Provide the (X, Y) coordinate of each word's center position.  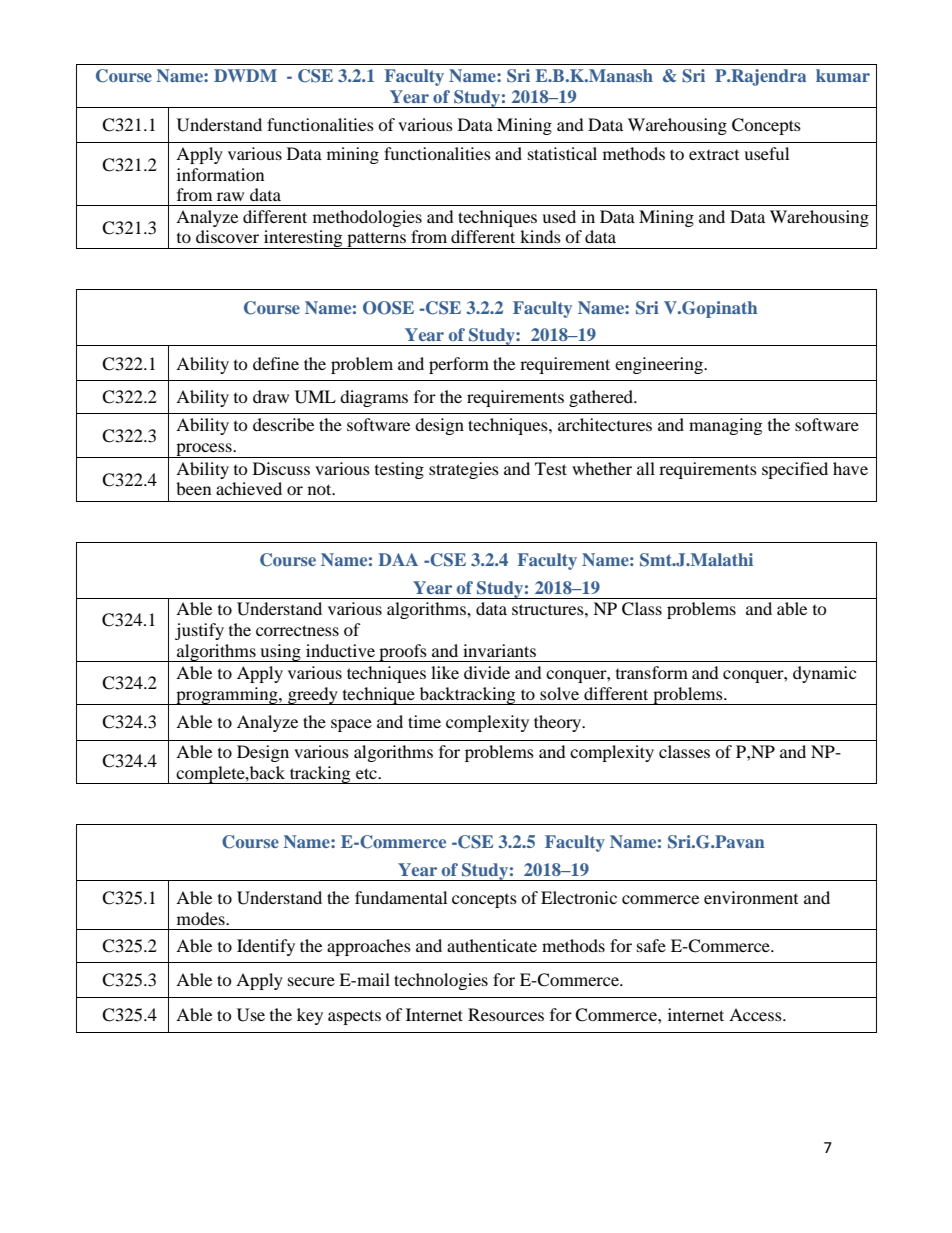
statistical (562, 153)
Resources (506, 1014)
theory (559, 723)
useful (766, 153)
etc (367, 773)
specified (795, 470)
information (220, 174)
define (276, 363)
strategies (464, 470)
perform (459, 365)
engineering (660, 365)
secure (311, 981)
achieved (249, 488)
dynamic (824, 674)
